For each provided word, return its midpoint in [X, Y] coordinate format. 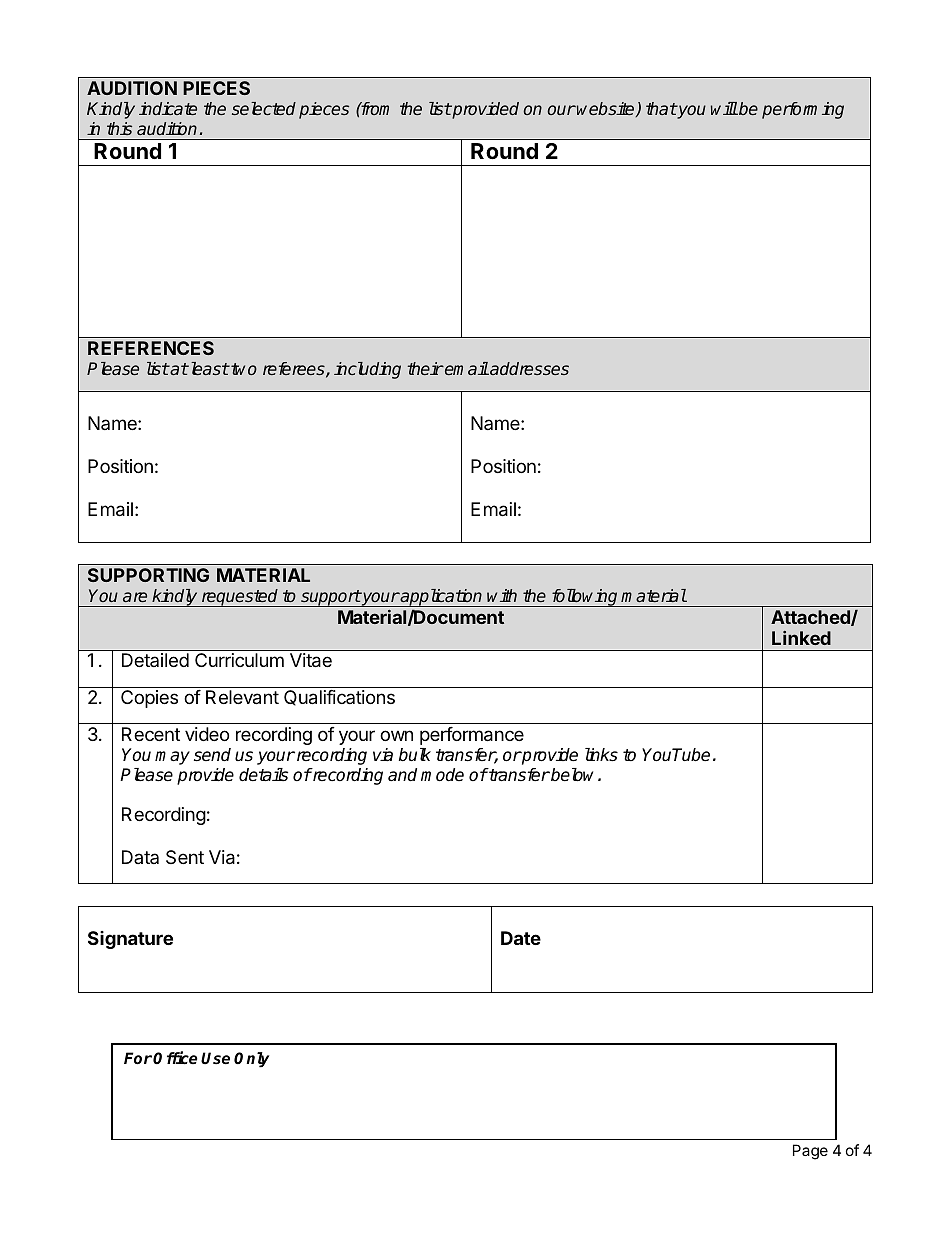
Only [251, 1060]
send [212, 755]
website [607, 109]
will [724, 108]
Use [215, 1058]
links [601, 755]
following [584, 598]
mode [442, 775]
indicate [168, 108]
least [208, 368]
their [425, 368]
